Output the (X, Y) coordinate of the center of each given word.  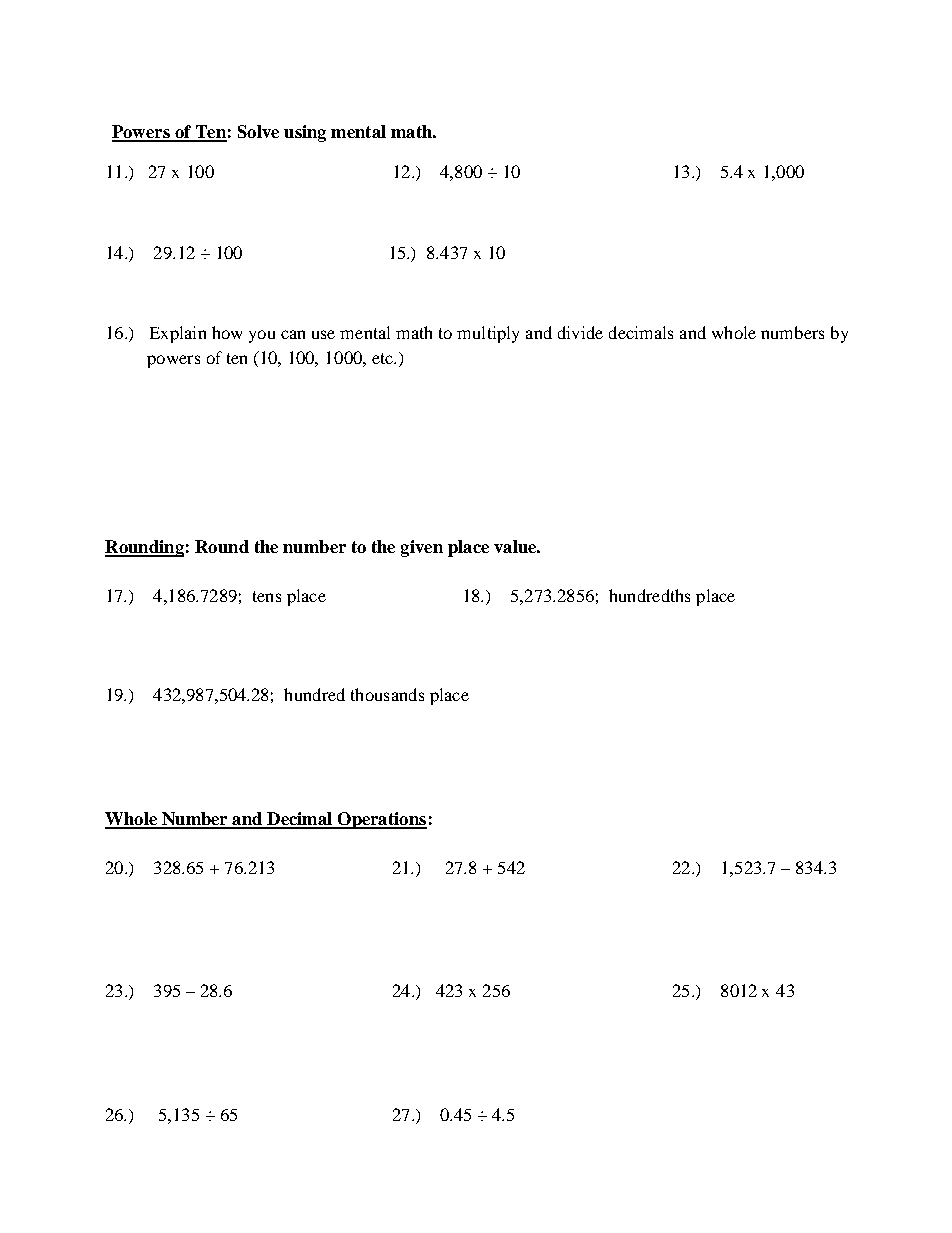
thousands (387, 694)
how (227, 332)
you (262, 336)
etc (383, 358)
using (305, 133)
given (422, 548)
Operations (381, 820)
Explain (178, 334)
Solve (258, 131)
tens (267, 596)
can (293, 334)
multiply (488, 334)
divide (580, 332)
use (323, 334)
